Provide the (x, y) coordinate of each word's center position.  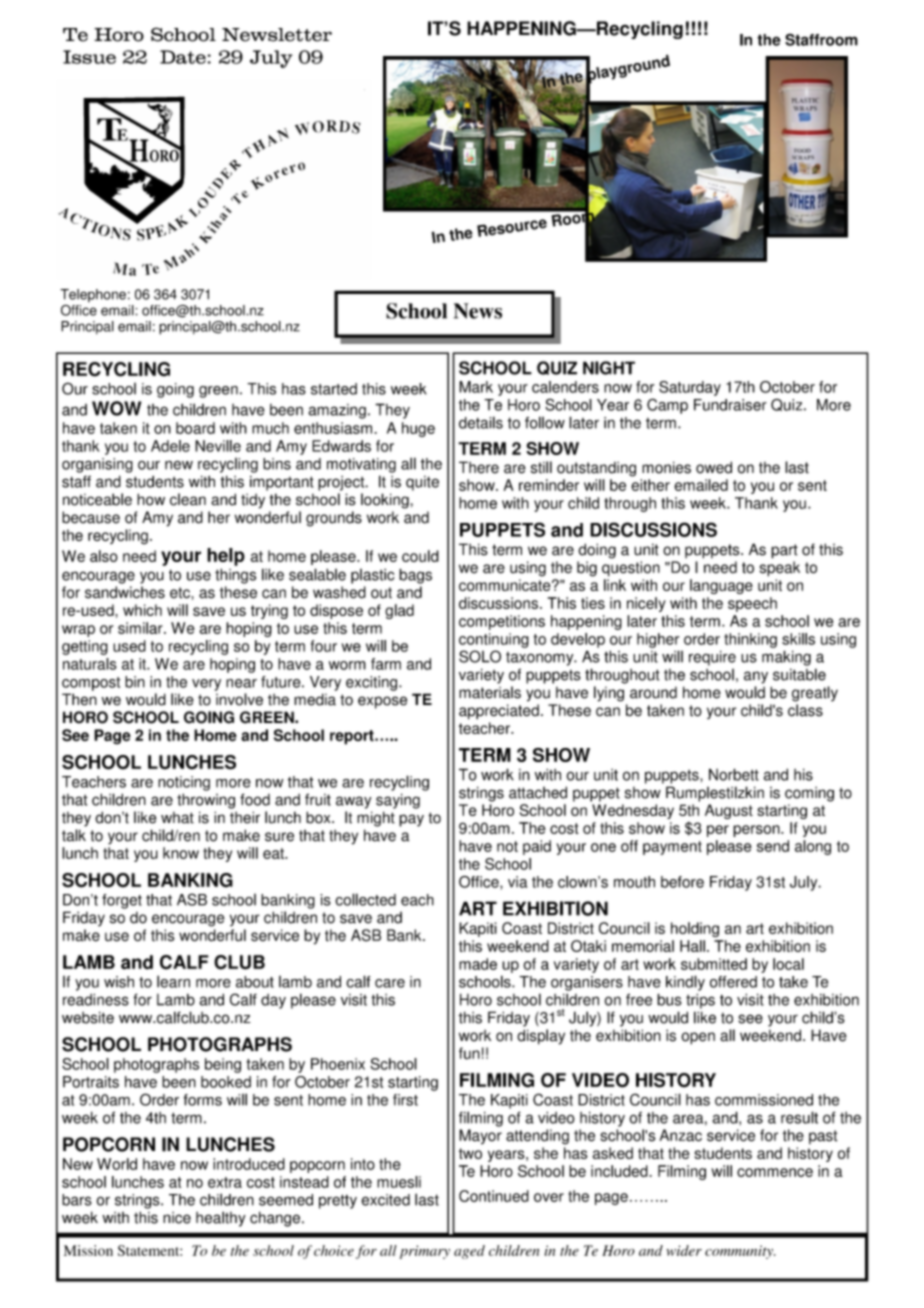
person (757, 831)
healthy (221, 1219)
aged (469, 1252)
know (181, 853)
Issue (89, 57)
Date (184, 57)
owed (714, 467)
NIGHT (609, 368)
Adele (170, 446)
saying (398, 801)
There (479, 467)
